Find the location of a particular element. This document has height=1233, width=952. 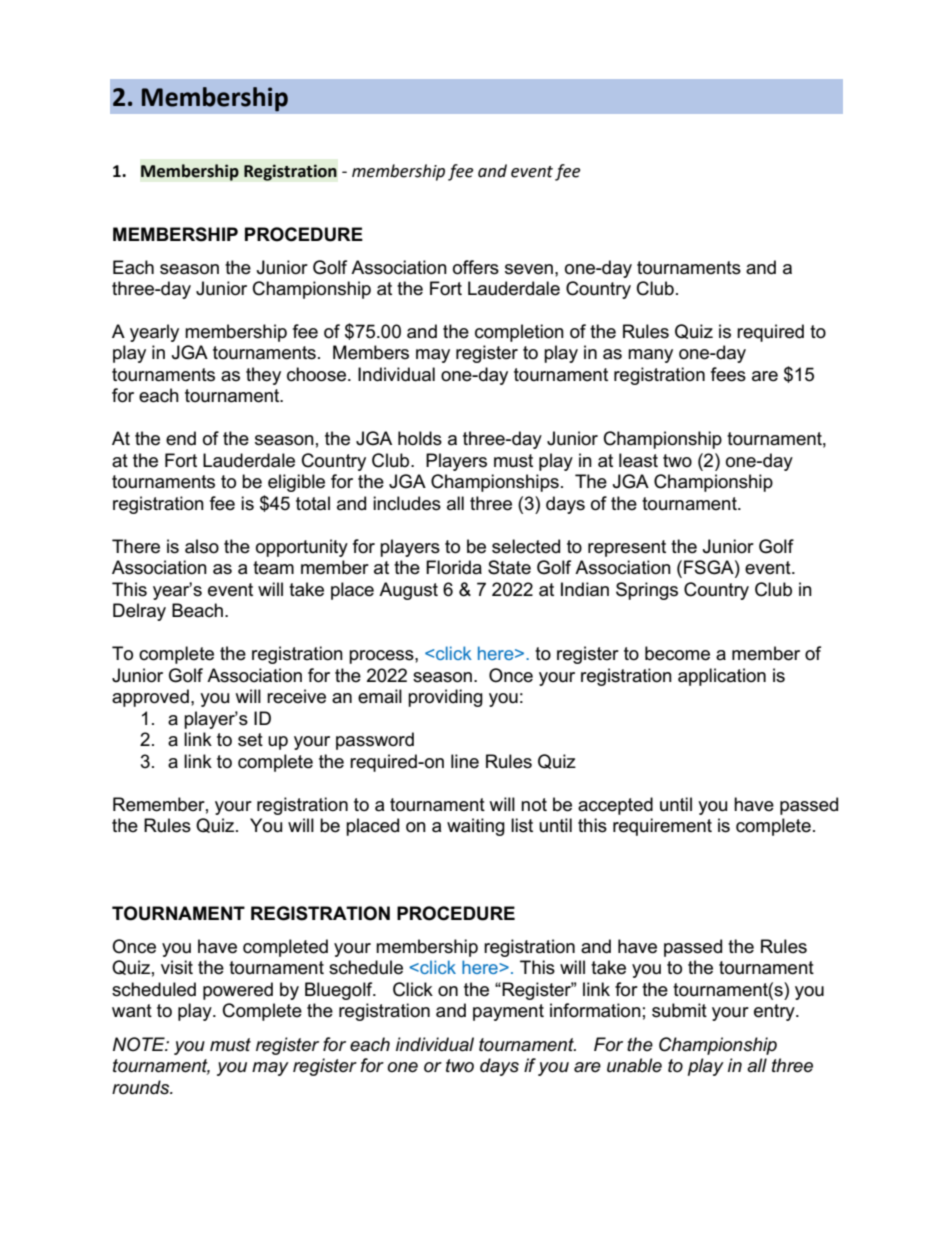

requirement is located at coordinates (662, 827).
